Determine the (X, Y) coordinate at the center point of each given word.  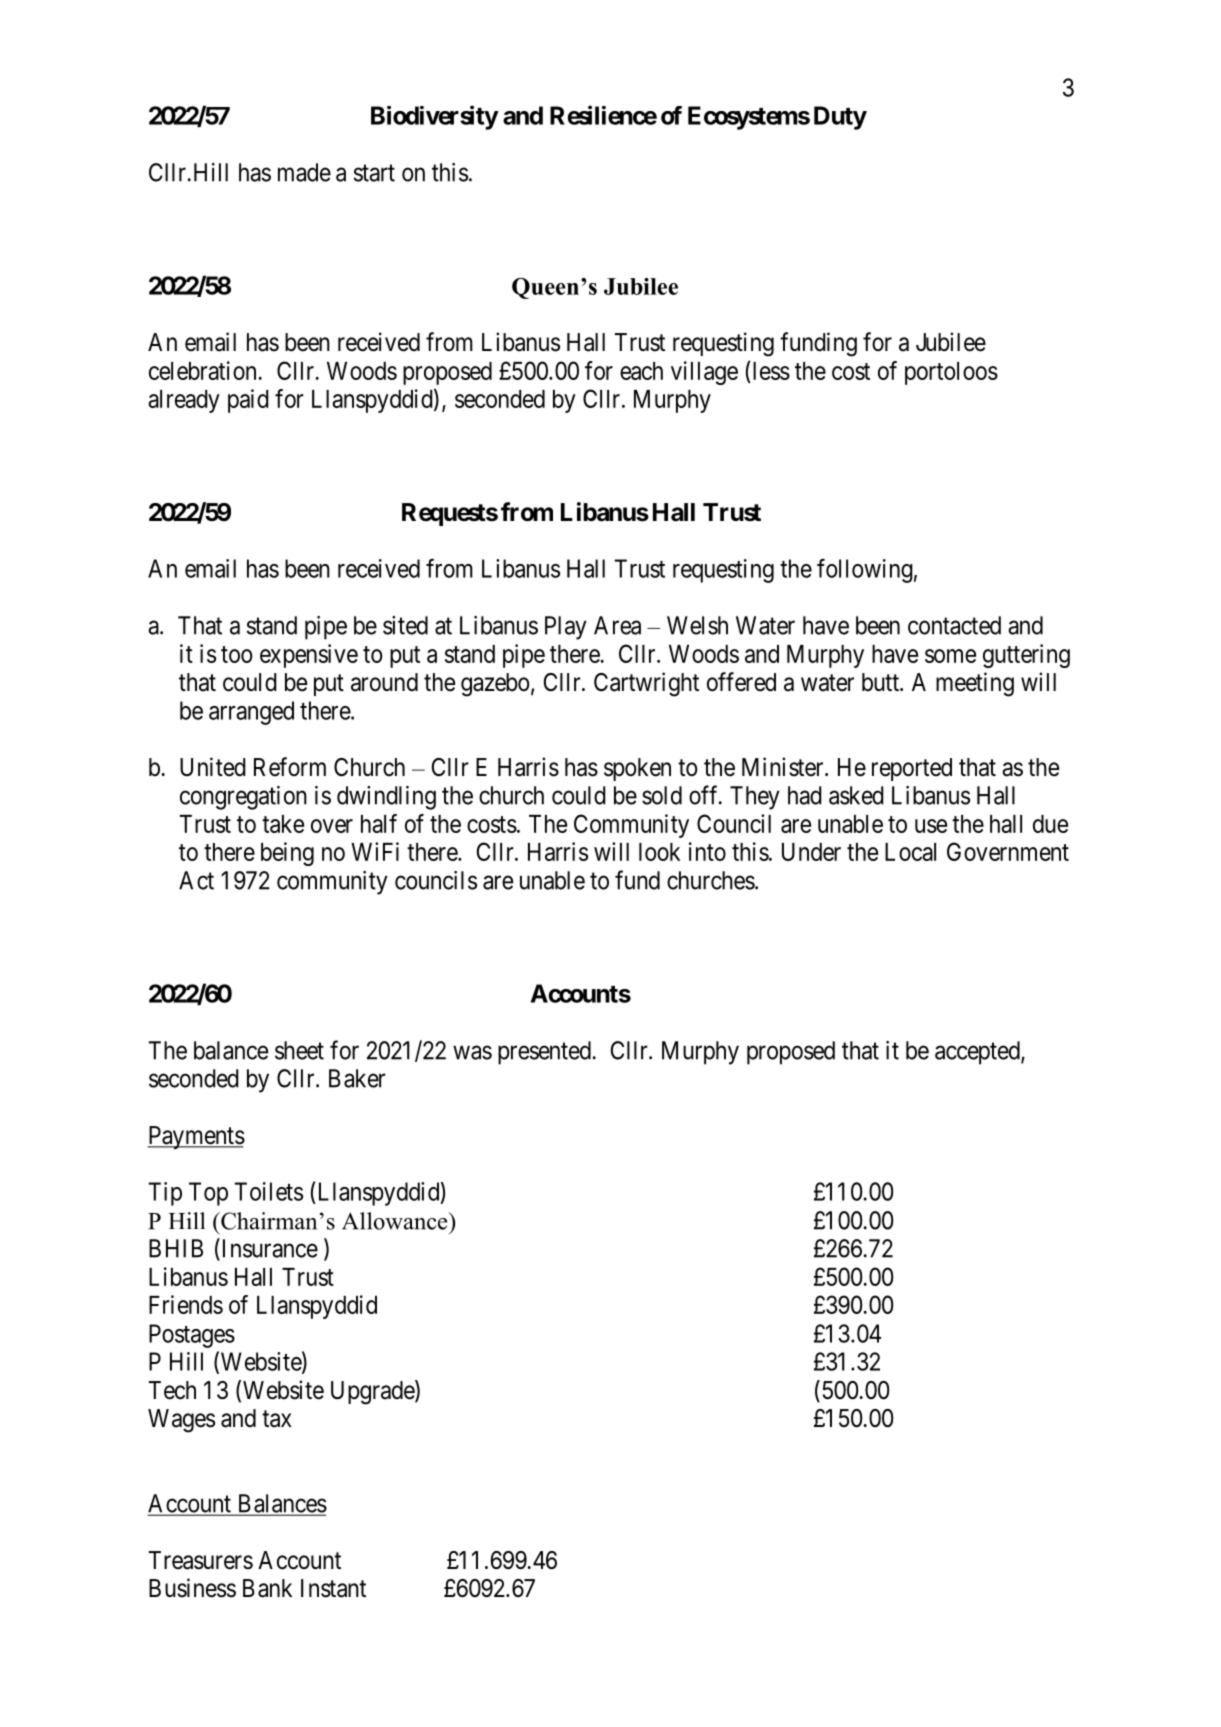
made (304, 172)
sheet (299, 1050)
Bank (267, 1588)
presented (544, 1053)
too (237, 654)
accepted (978, 1053)
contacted (954, 625)
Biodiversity (434, 117)
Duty (840, 118)
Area (617, 625)
